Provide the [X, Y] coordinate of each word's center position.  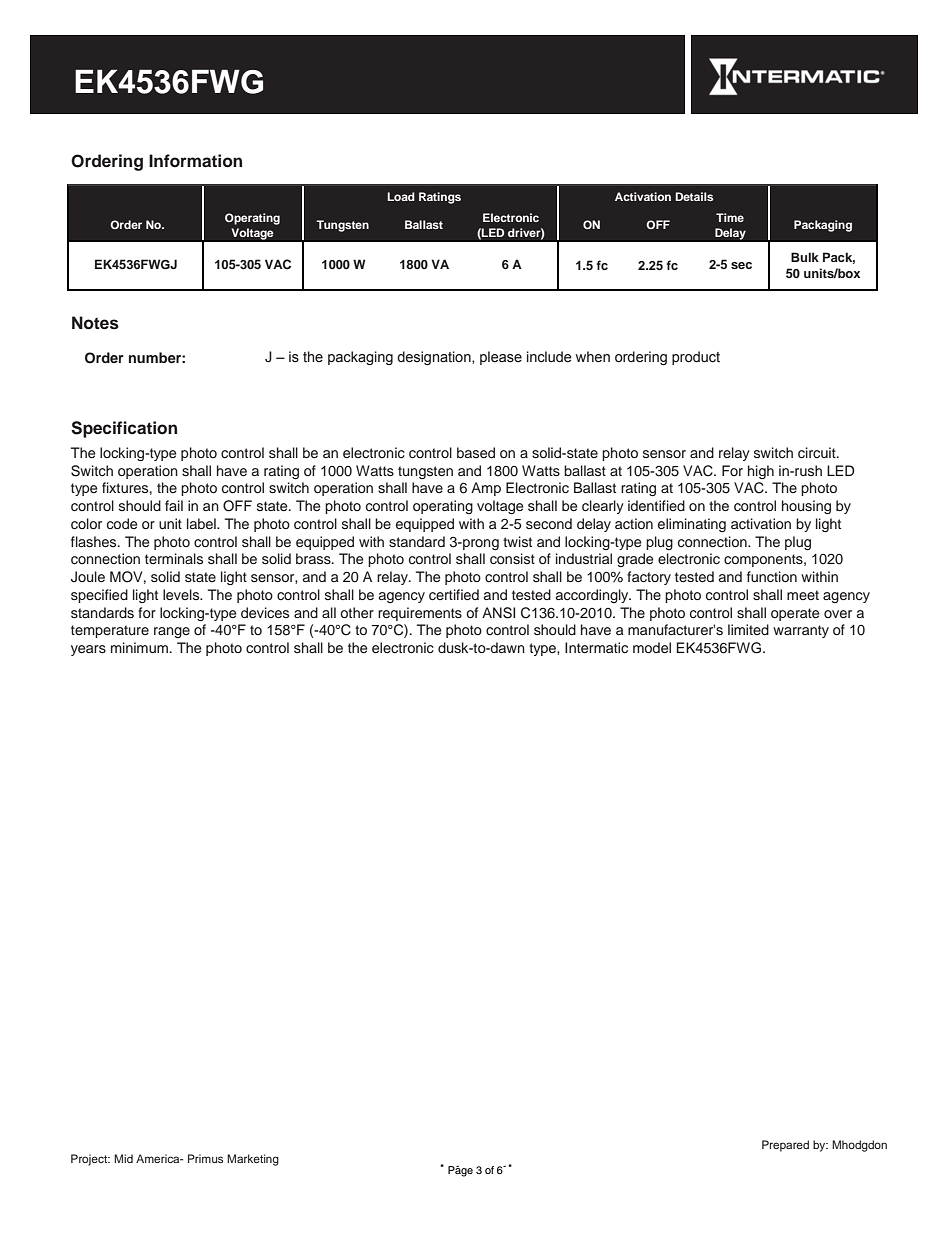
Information [195, 161]
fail [174, 505]
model [652, 647]
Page [460, 1171]
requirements [420, 614]
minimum [139, 647]
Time [730, 217]
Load [401, 196]
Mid [123, 1158]
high [761, 472]
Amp [486, 489]
